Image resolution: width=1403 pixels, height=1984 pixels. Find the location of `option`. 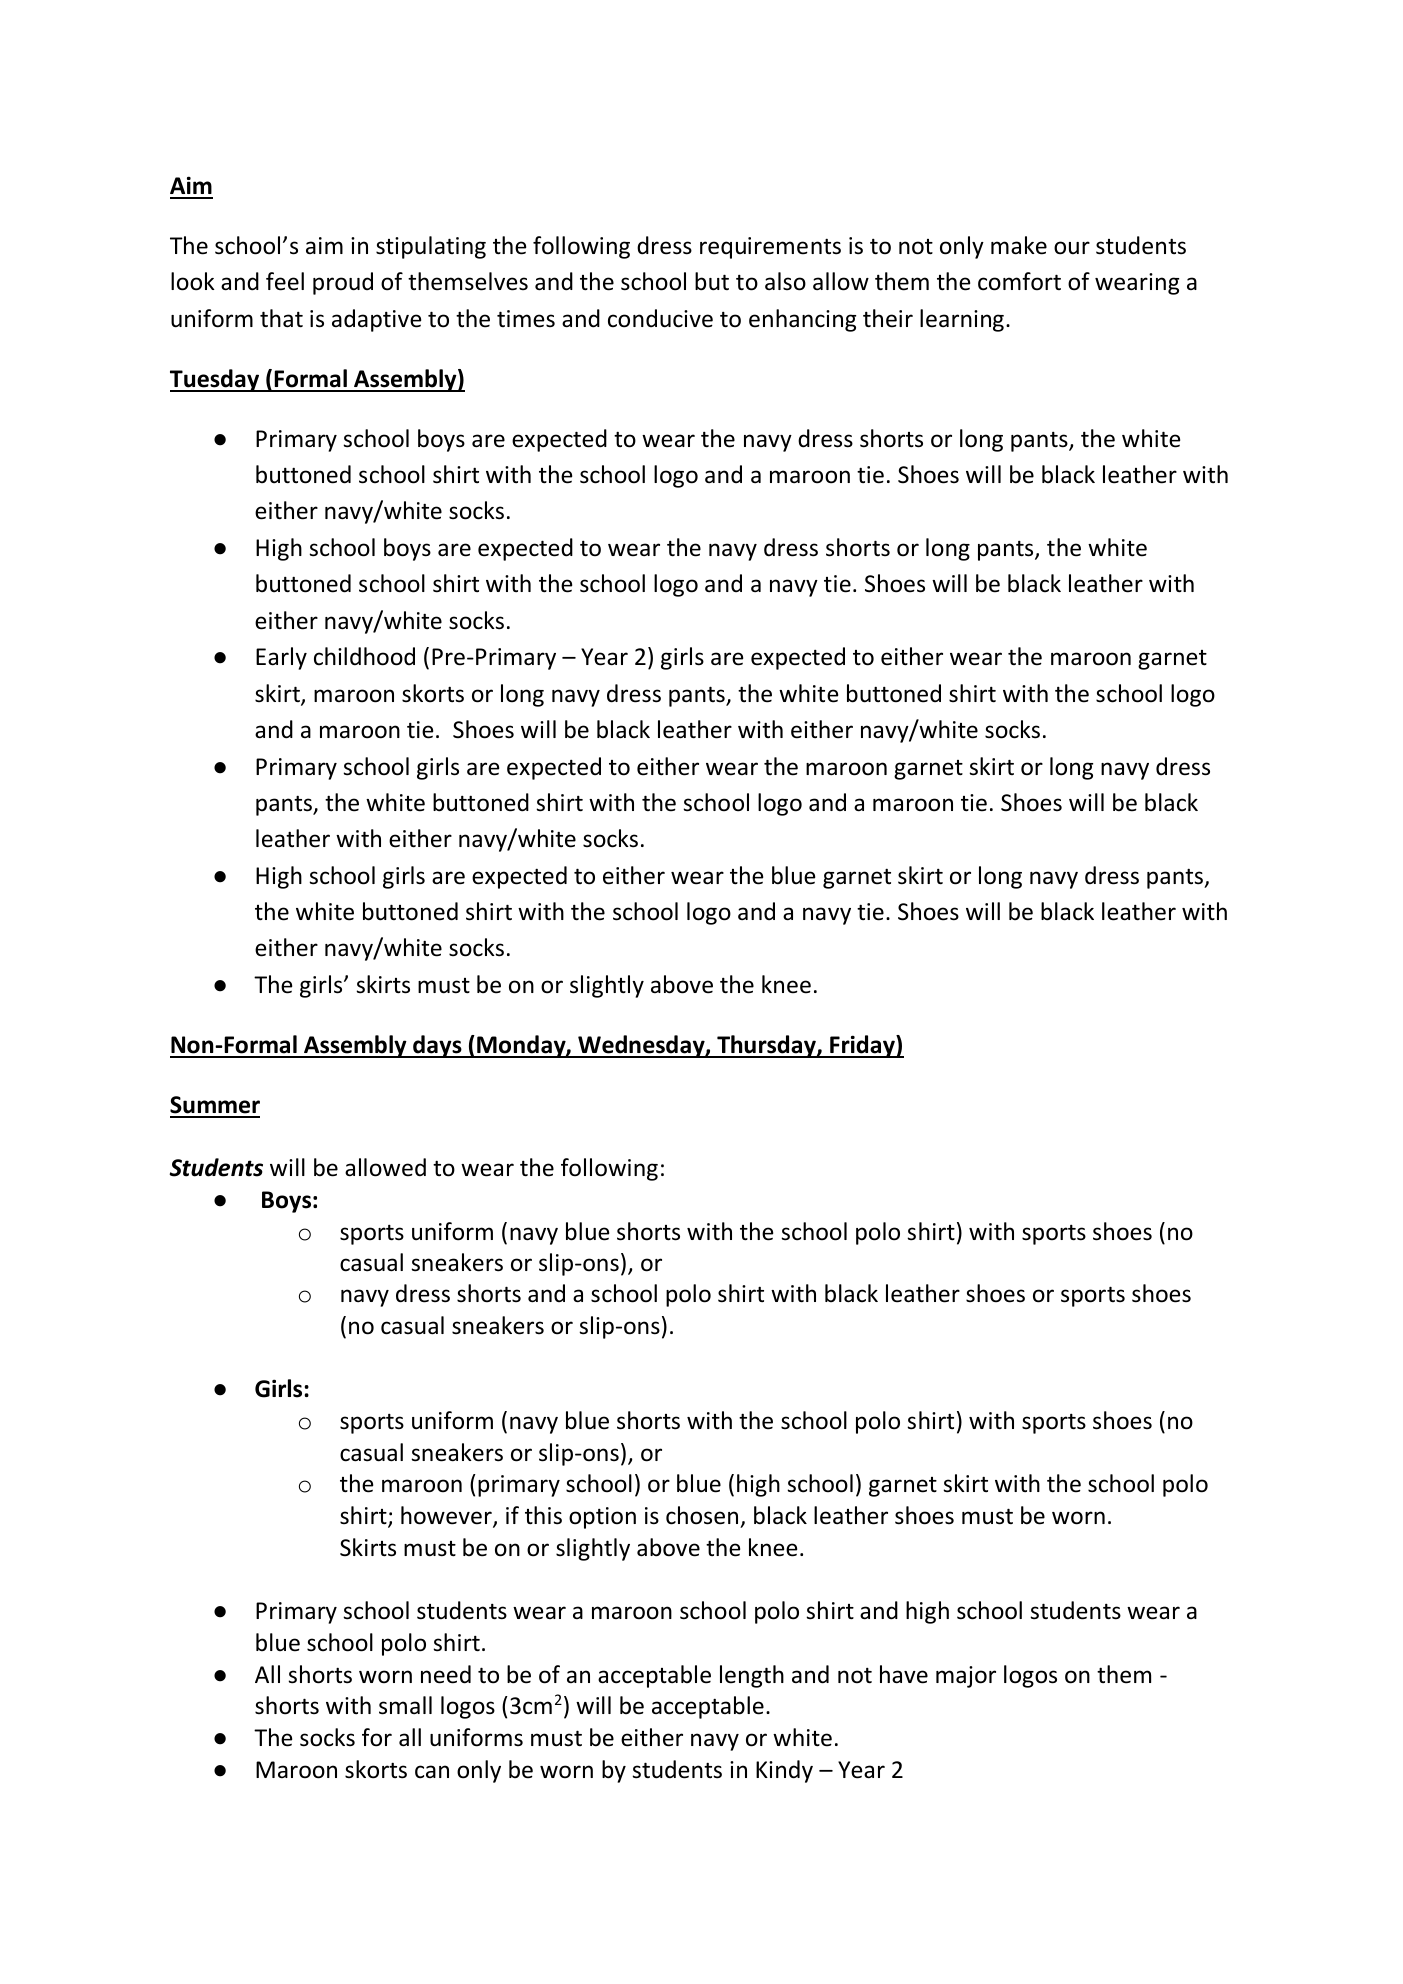

option is located at coordinates (602, 1518).
